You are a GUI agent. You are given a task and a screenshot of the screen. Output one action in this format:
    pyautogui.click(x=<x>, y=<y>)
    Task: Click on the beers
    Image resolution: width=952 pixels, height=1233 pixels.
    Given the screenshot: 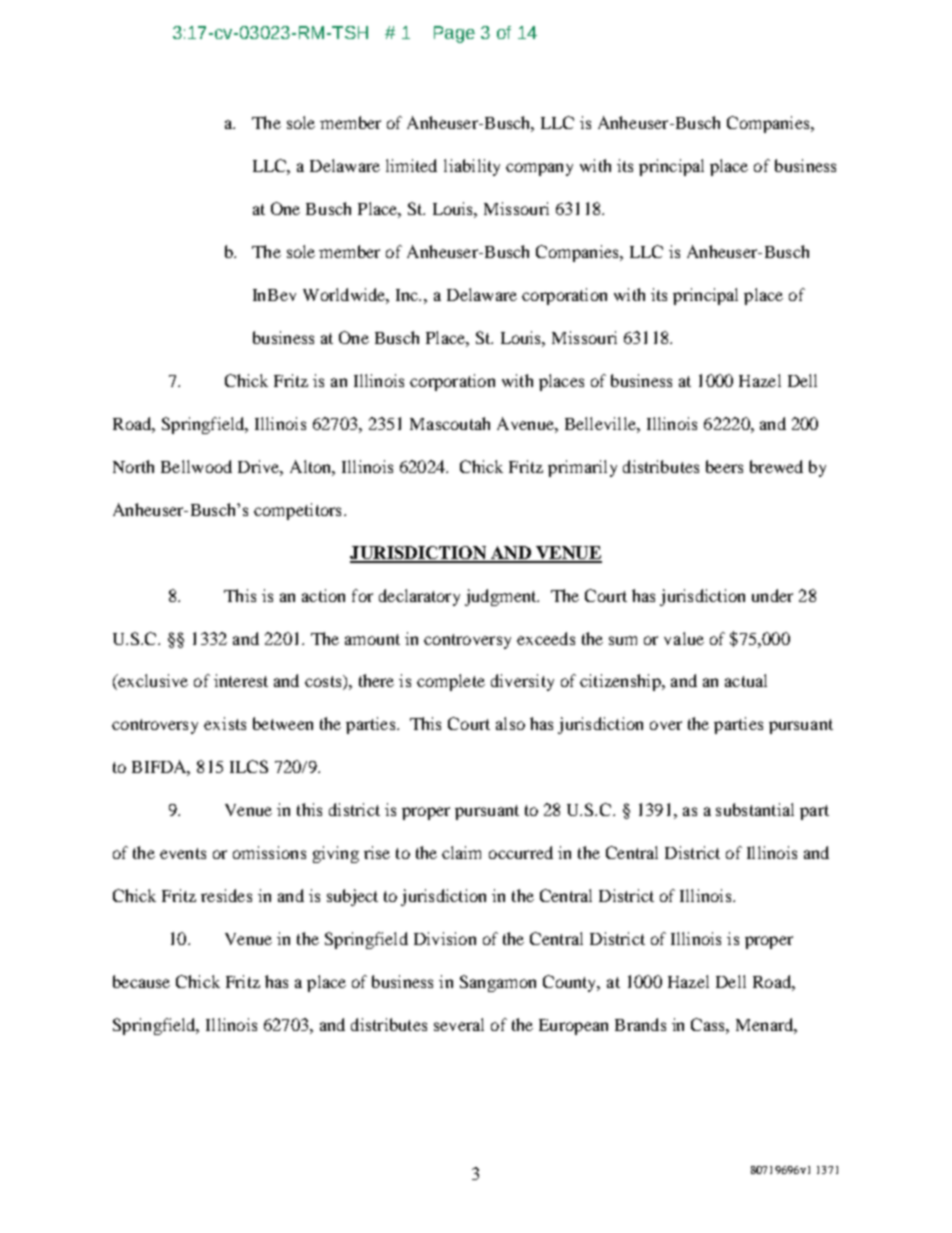 What is the action you would take?
    pyautogui.click(x=724, y=466)
